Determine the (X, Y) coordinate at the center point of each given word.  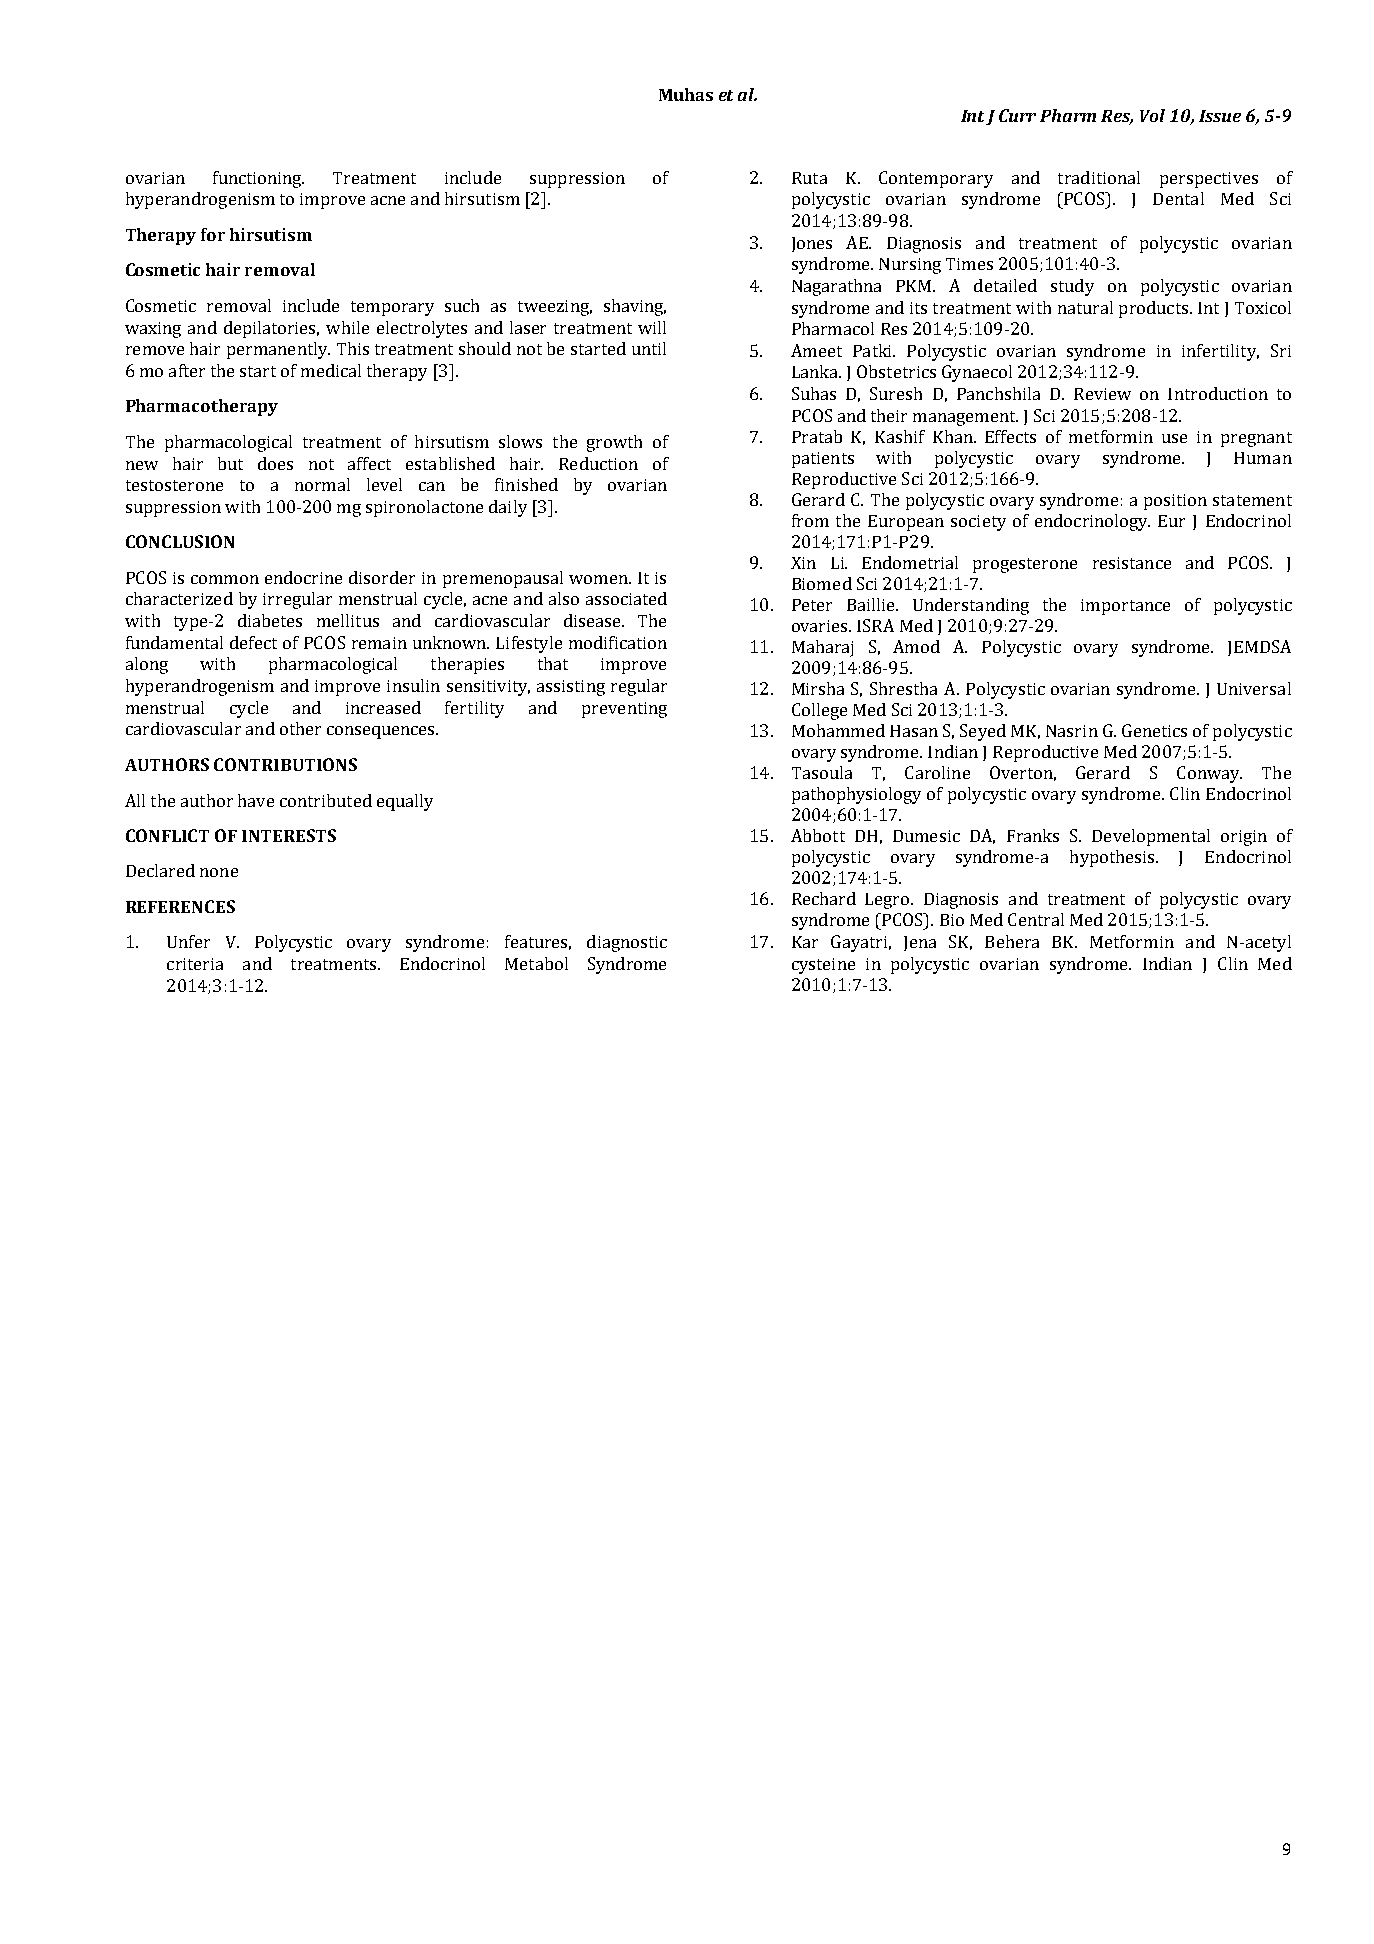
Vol (1152, 115)
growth (614, 443)
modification (618, 642)
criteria (195, 964)
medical (331, 370)
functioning (258, 179)
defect (253, 642)
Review (1102, 394)
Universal (1254, 688)
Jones (812, 244)
